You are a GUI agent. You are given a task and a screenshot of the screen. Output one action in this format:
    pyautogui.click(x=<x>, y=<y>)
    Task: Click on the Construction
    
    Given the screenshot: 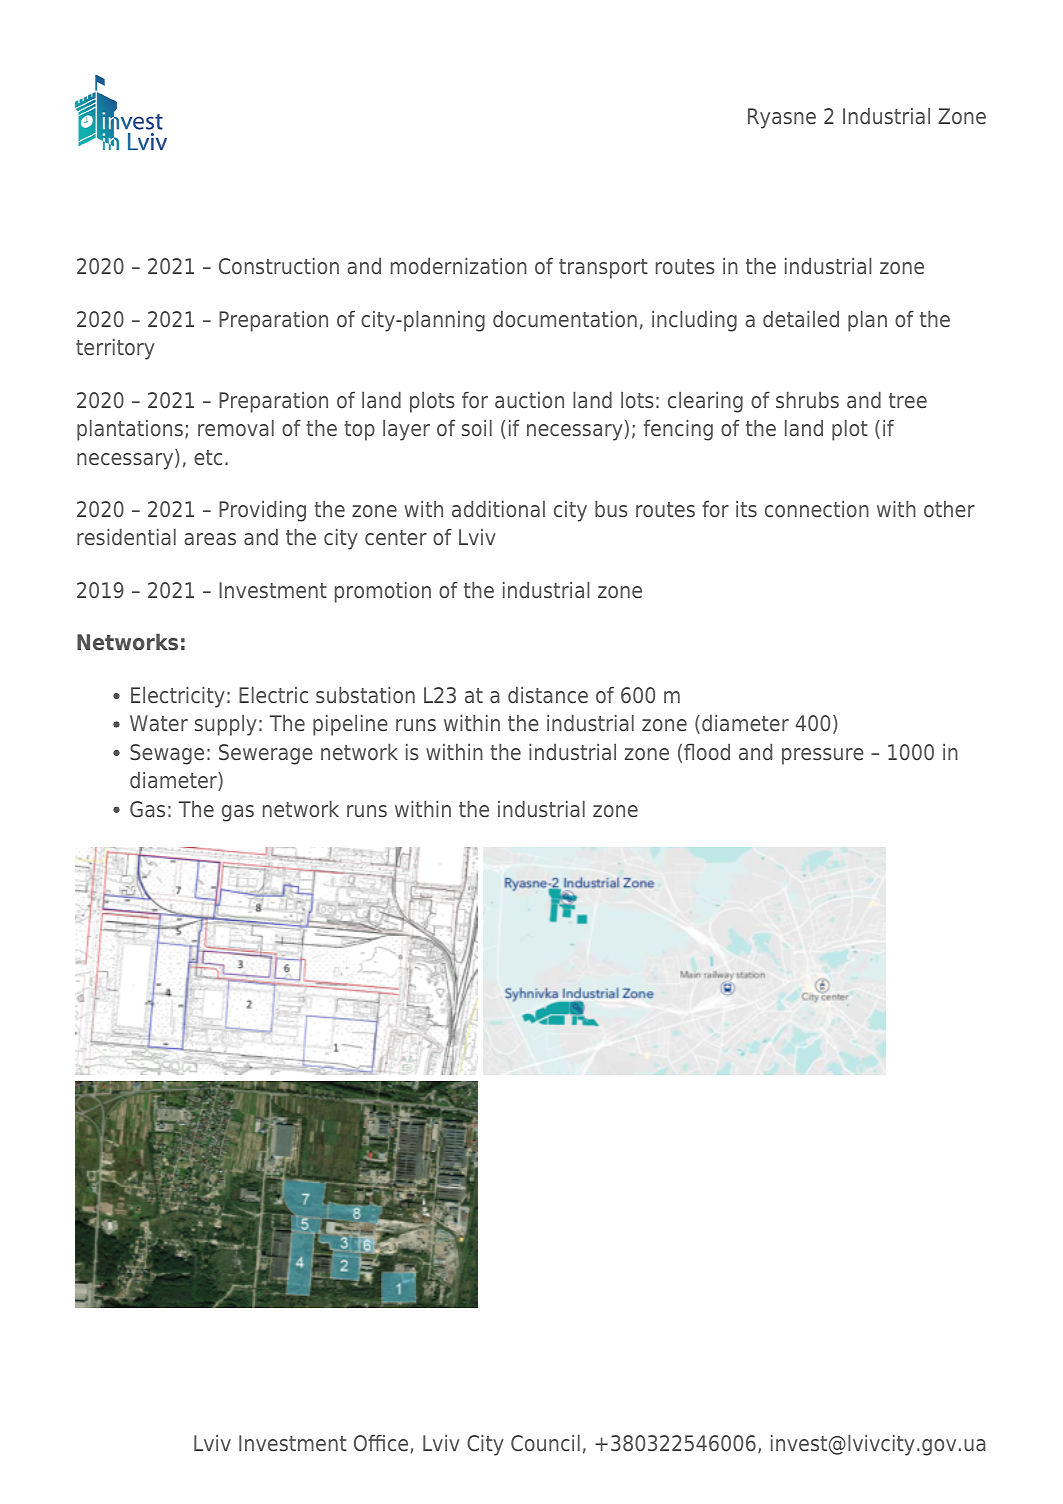 What is the action you would take?
    pyautogui.click(x=279, y=266)
